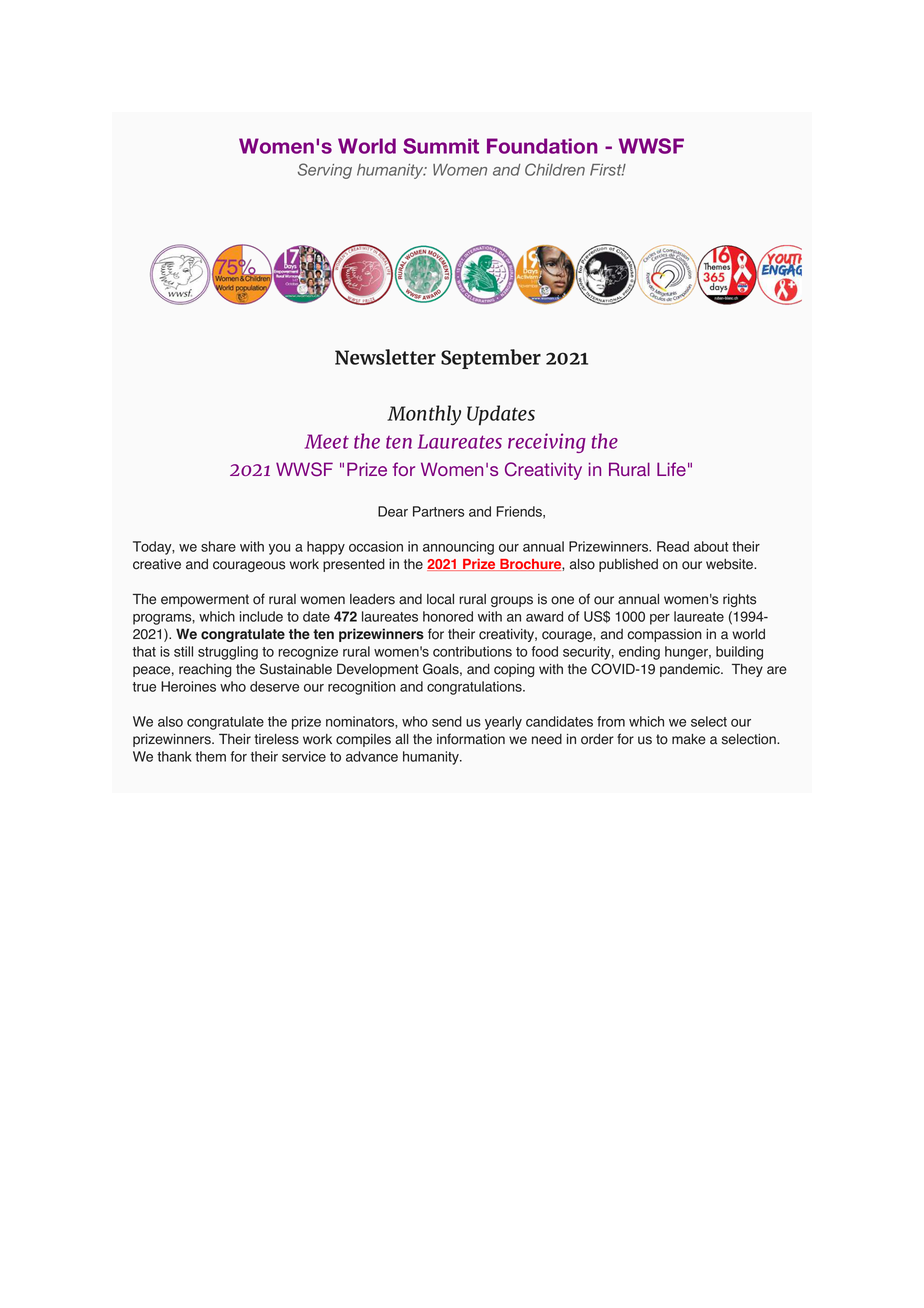 This screenshot has height=1308, width=924. I want to click on per, so click(660, 619).
